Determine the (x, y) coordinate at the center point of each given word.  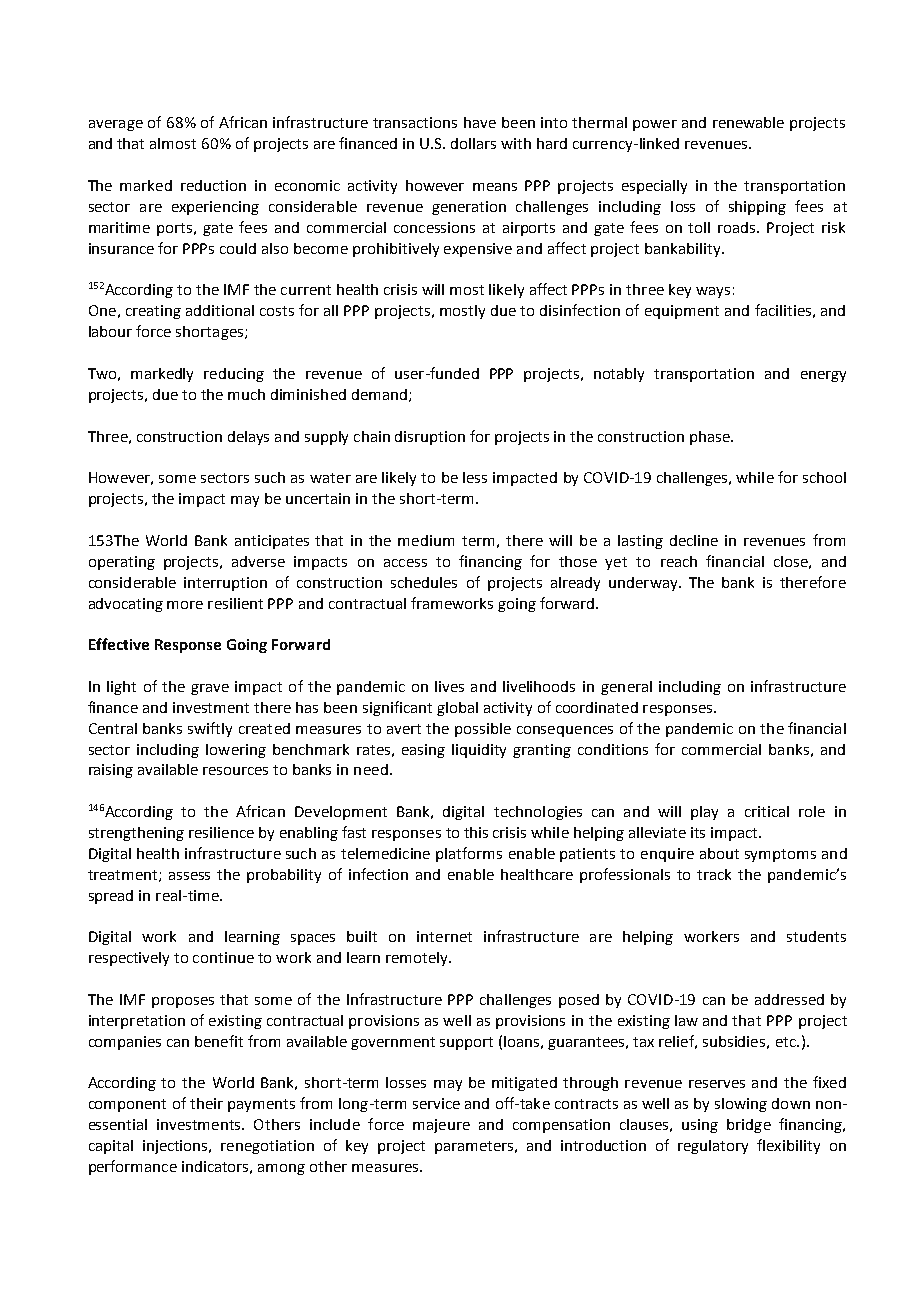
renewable (748, 122)
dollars (473, 143)
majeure (441, 1126)
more (185, 605)
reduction (213, 185)
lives (449, 686)
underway (645, 584)
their (206, 1103)
